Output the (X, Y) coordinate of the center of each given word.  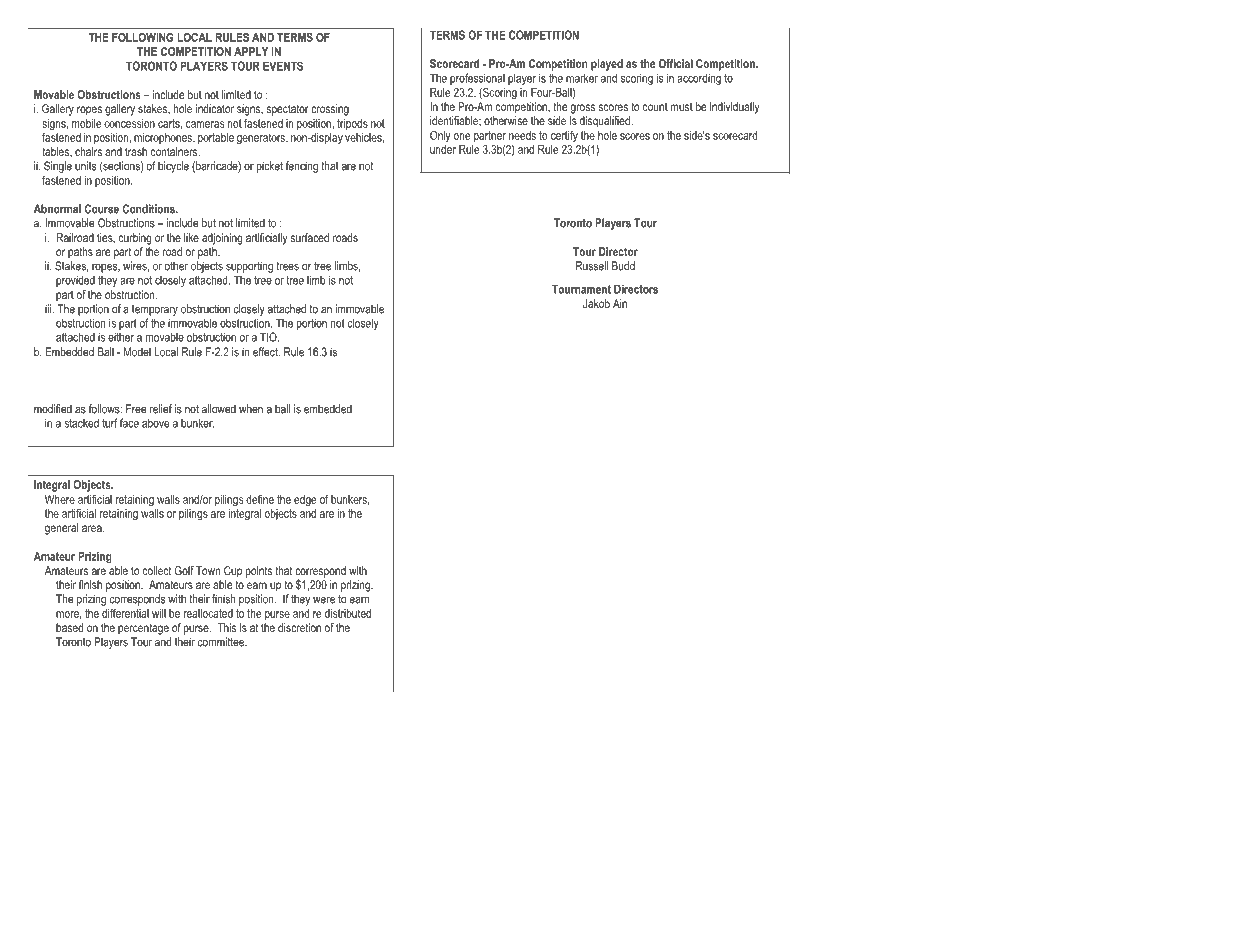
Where (60, 499)
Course (101, 209)
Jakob (596, 303)
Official (676, 63)
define (260, 499)
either (121, 337)
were (324, 600)
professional (477, 79)
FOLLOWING (143, 37)
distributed (348, 613)
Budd (623, 266)
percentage (143, 629)
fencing (302, 167)
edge (305, 501)
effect (266, 352)
